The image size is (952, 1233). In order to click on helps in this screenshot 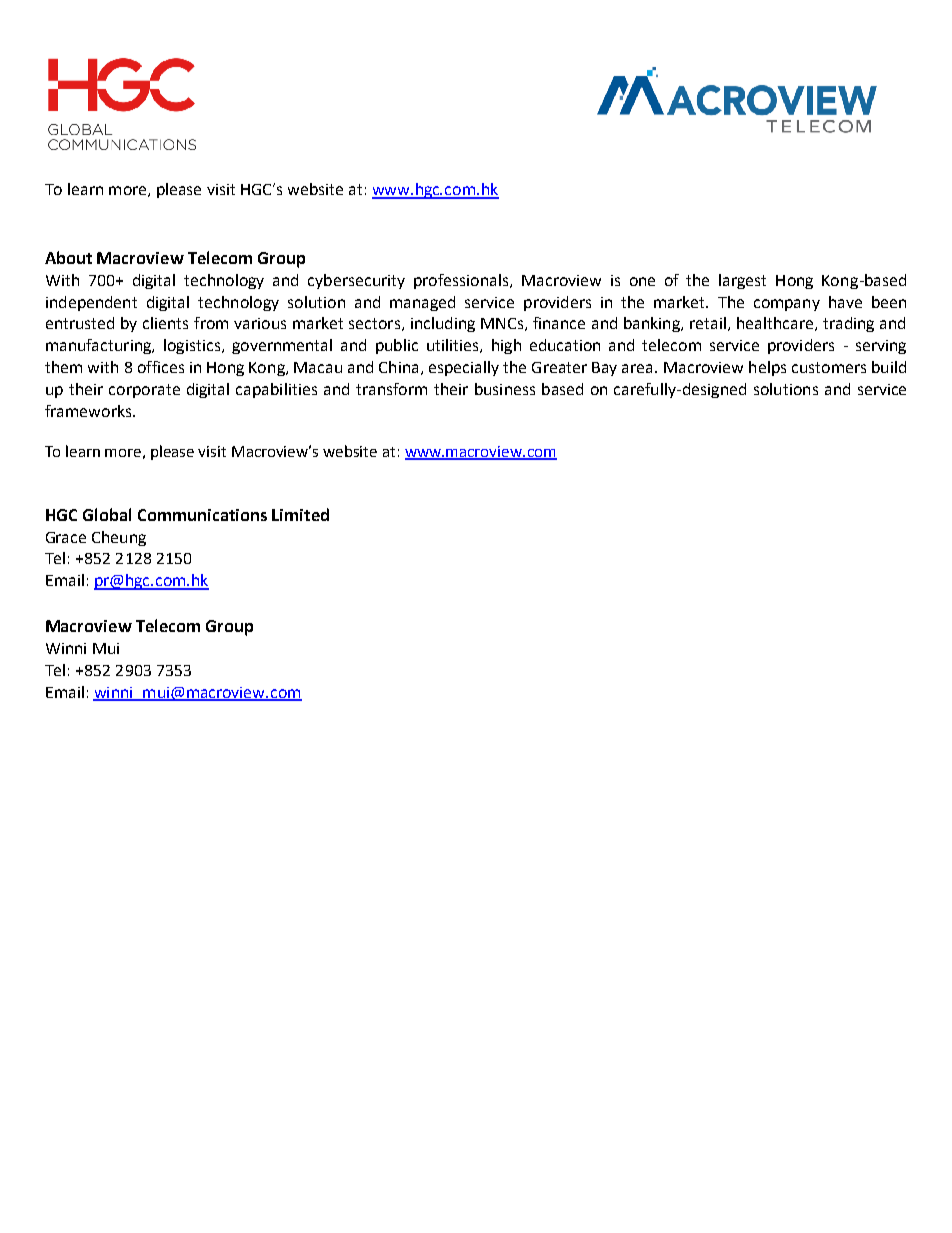, I will do `click(767, 368)`.
